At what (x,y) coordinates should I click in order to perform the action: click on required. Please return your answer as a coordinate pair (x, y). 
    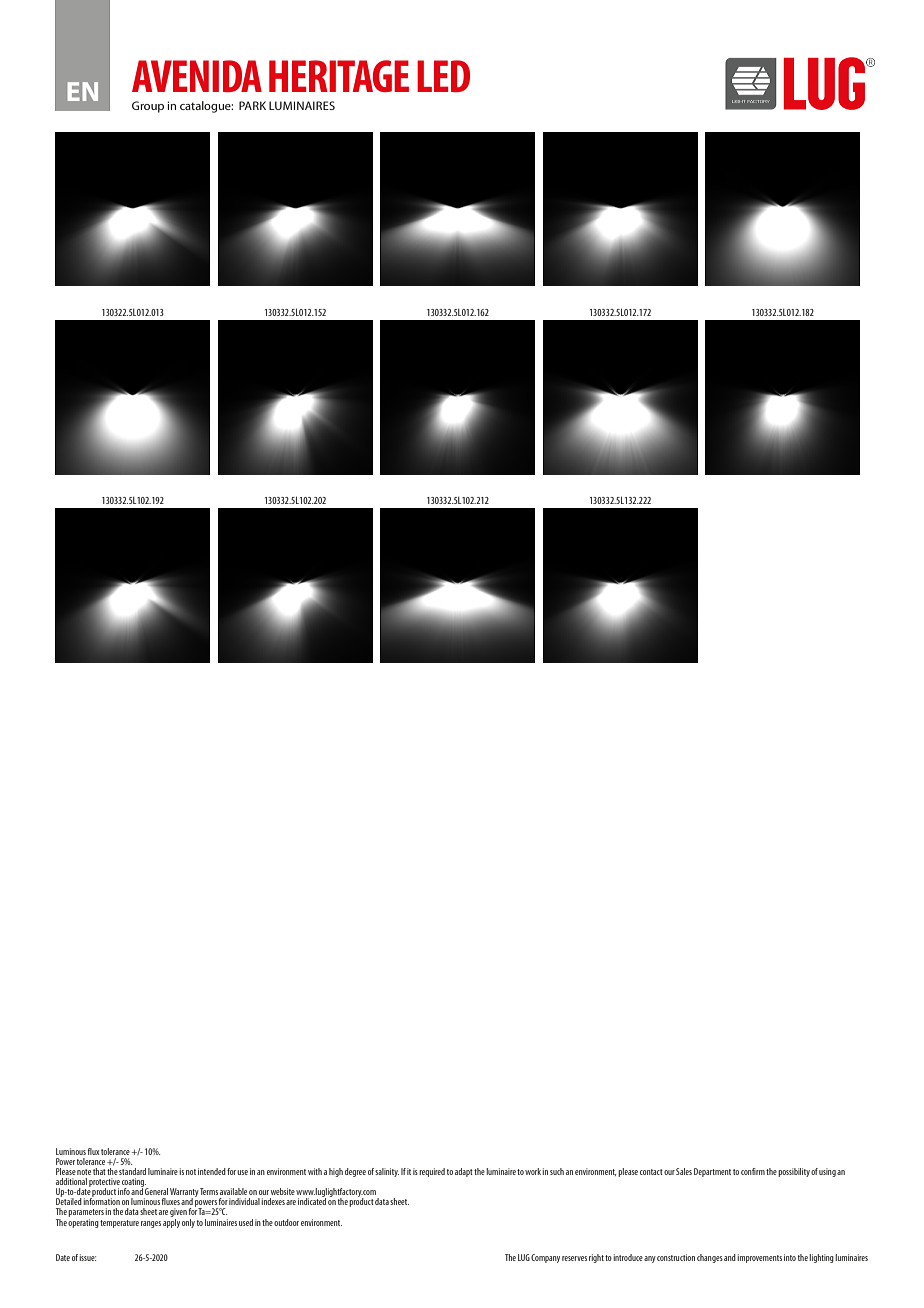
    Looking at the image, I should click on (432, 1172).
